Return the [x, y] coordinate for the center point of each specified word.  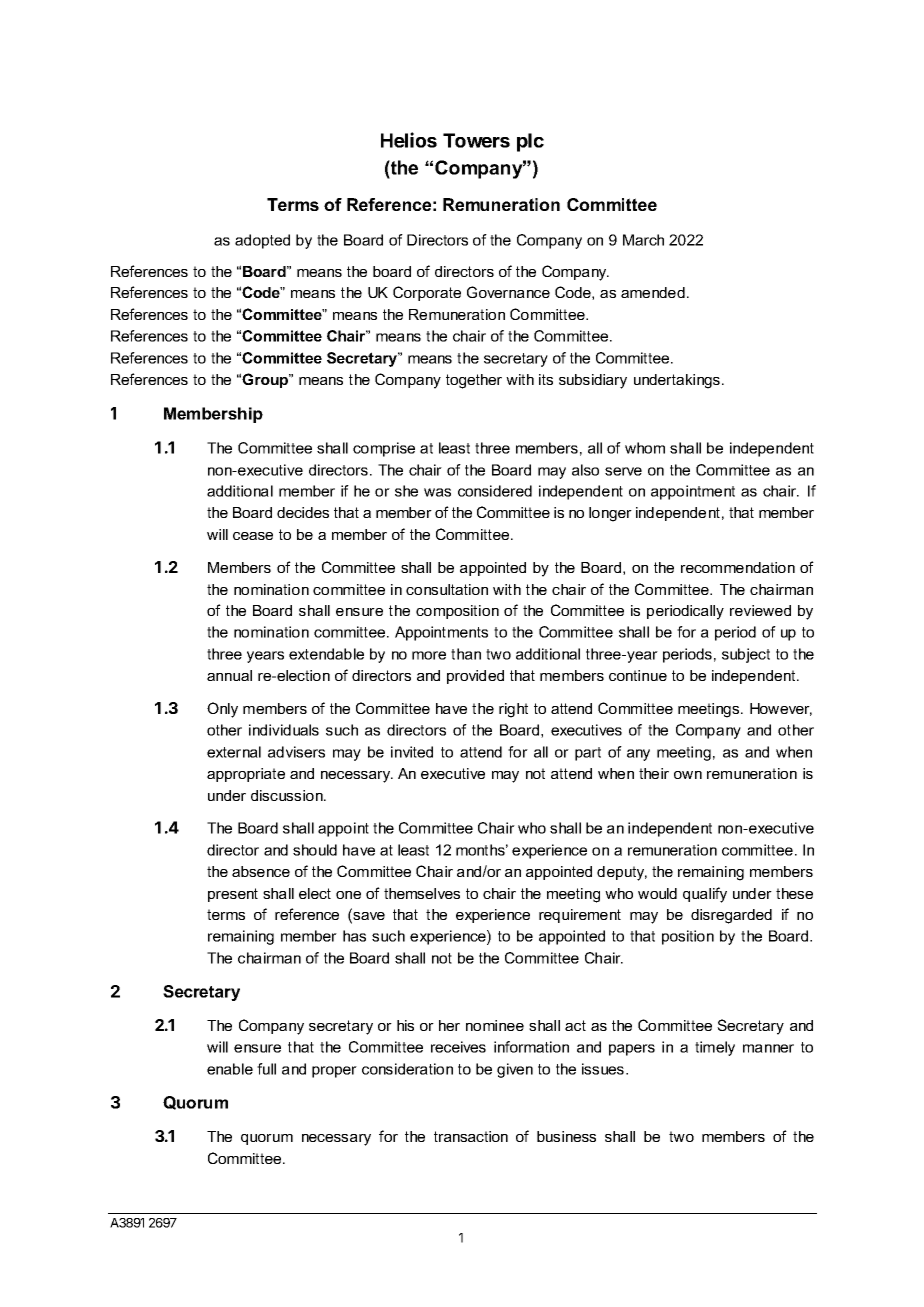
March [643, 240]
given [515, 1070]
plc [530, 142]
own [688, 775]
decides [303, 512]
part [588, 754]
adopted [262, 241]
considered [495, 491]
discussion [288, 795]
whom [645, 448]
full [266, 1069]
